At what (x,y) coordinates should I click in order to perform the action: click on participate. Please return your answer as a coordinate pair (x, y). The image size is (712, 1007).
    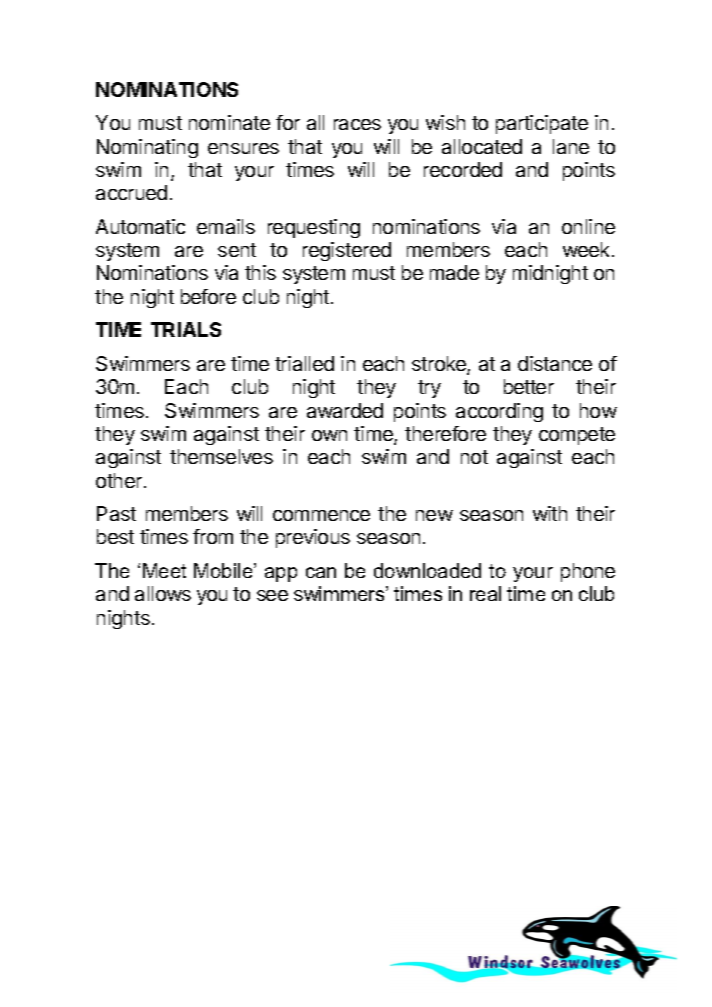
    Looking at the image, I should click on (542, 124).
